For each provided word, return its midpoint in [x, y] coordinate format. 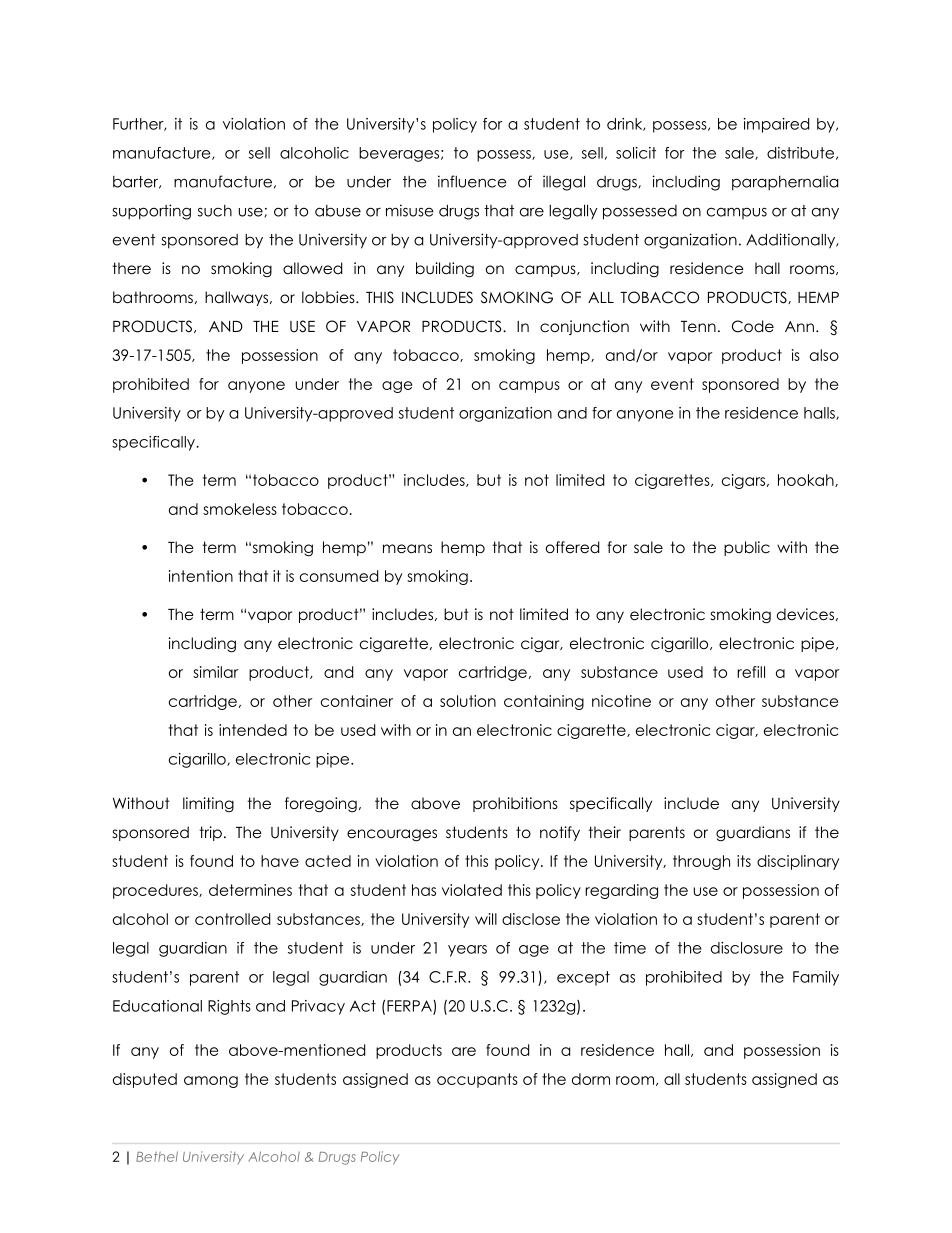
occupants [477, 1080]
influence [472, 181]
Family [816, 978]
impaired [776, 125]
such [215, 211]
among [211, 1082]
